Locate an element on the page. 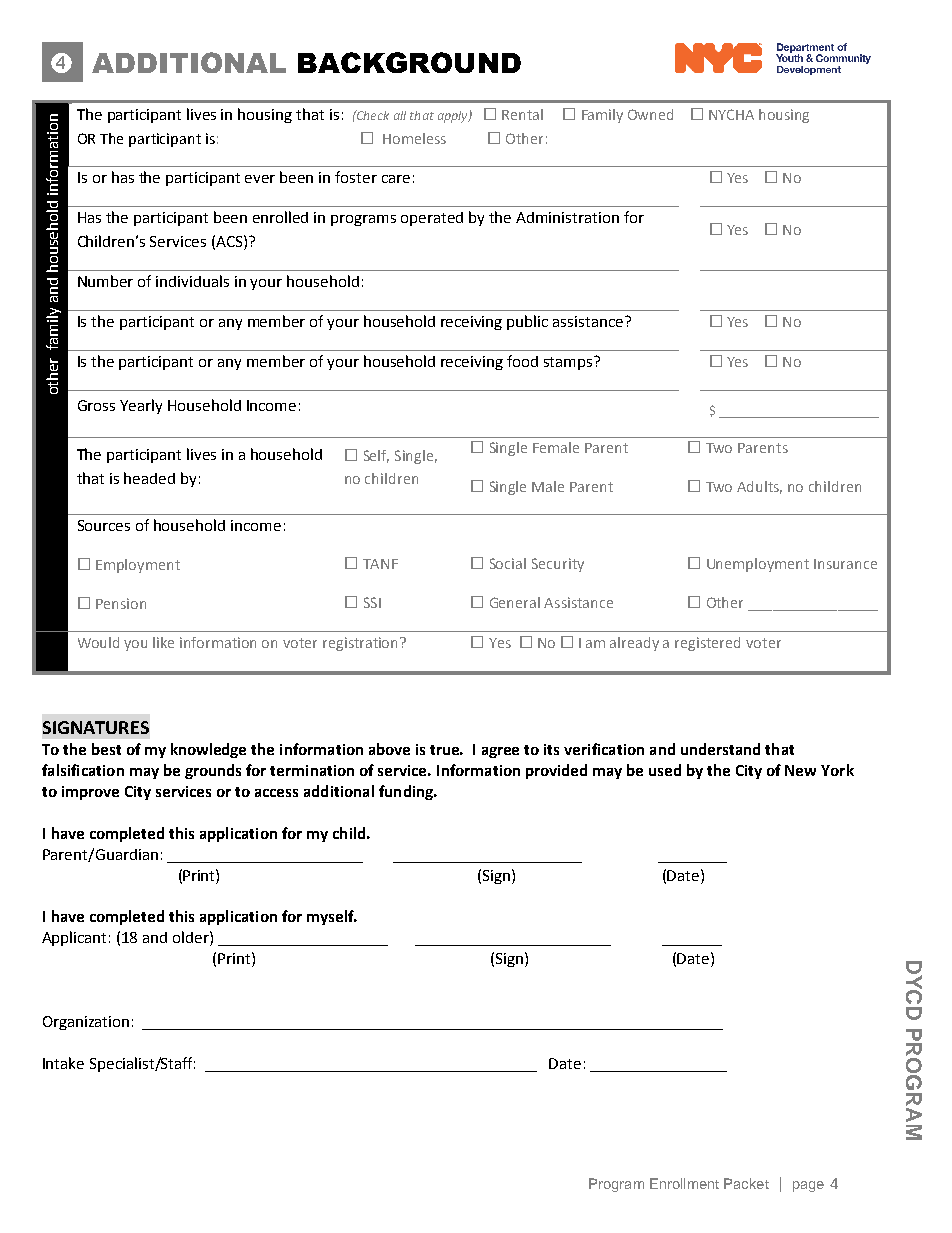 This page has height=1233, width=952. New is located at coordinates (800, 770).
